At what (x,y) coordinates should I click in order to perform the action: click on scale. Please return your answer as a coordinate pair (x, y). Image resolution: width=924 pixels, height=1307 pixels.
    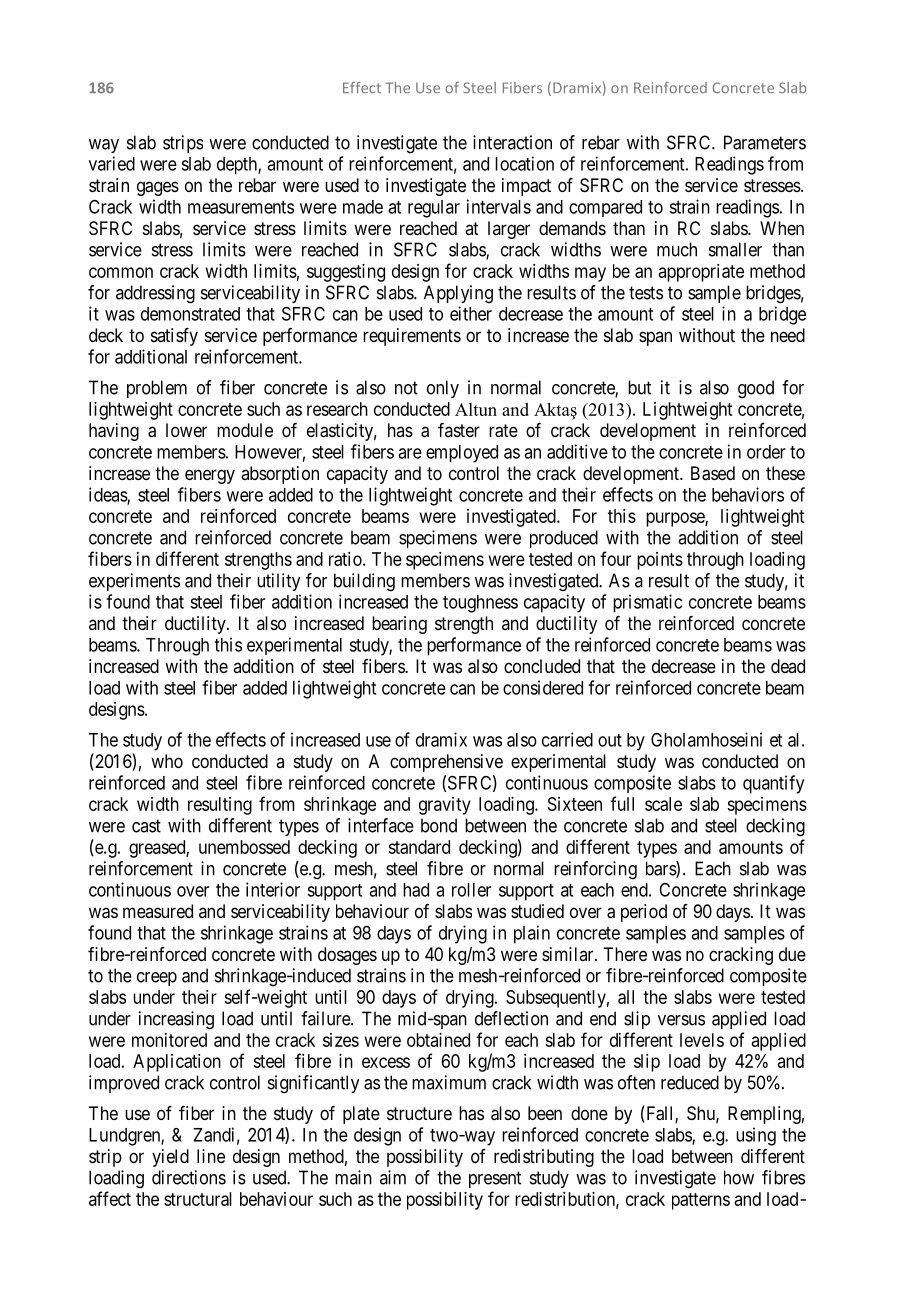
    Looking at the image, I should click on (663, 804).
